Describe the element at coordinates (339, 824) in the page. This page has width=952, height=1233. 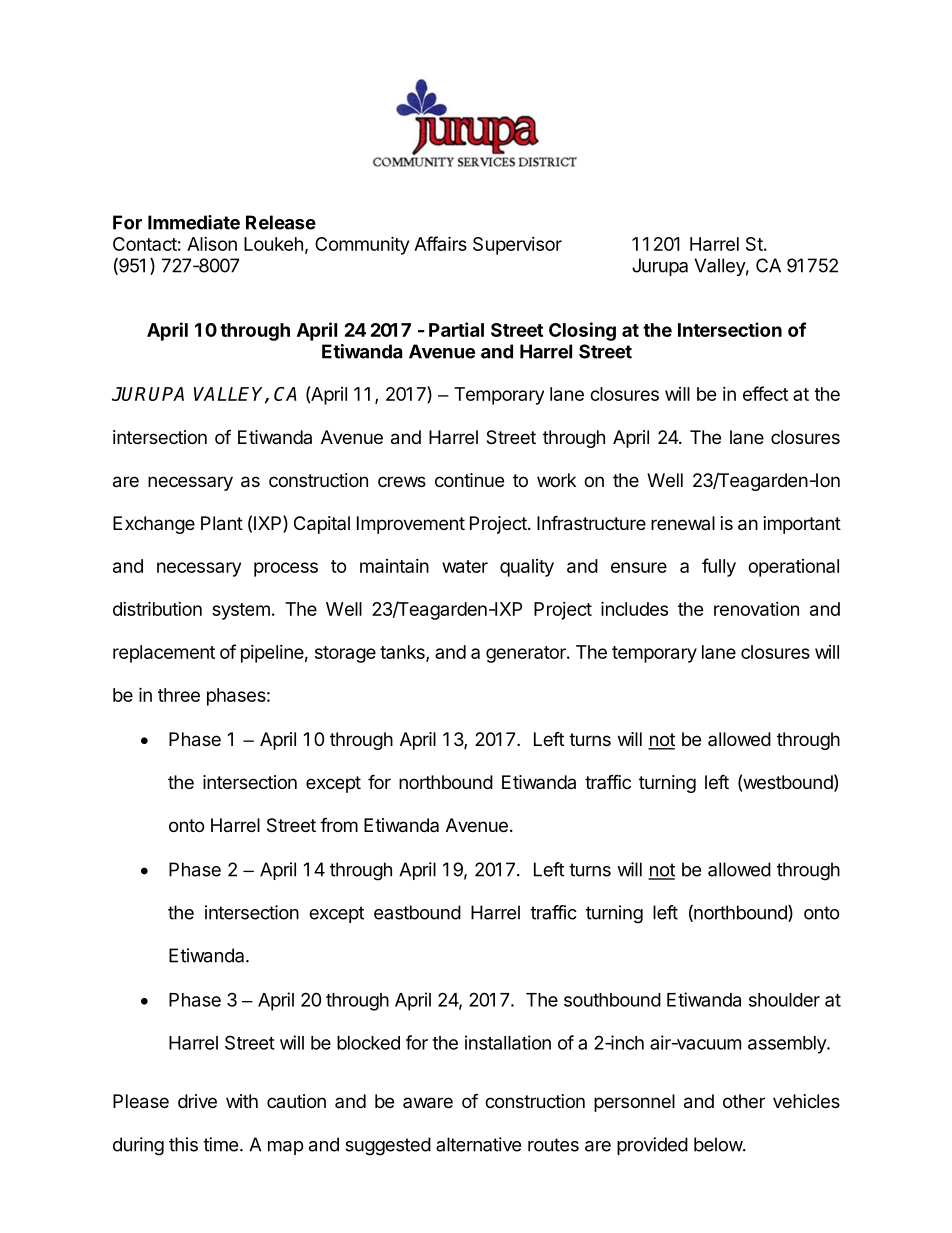
I see `from` at that location.
